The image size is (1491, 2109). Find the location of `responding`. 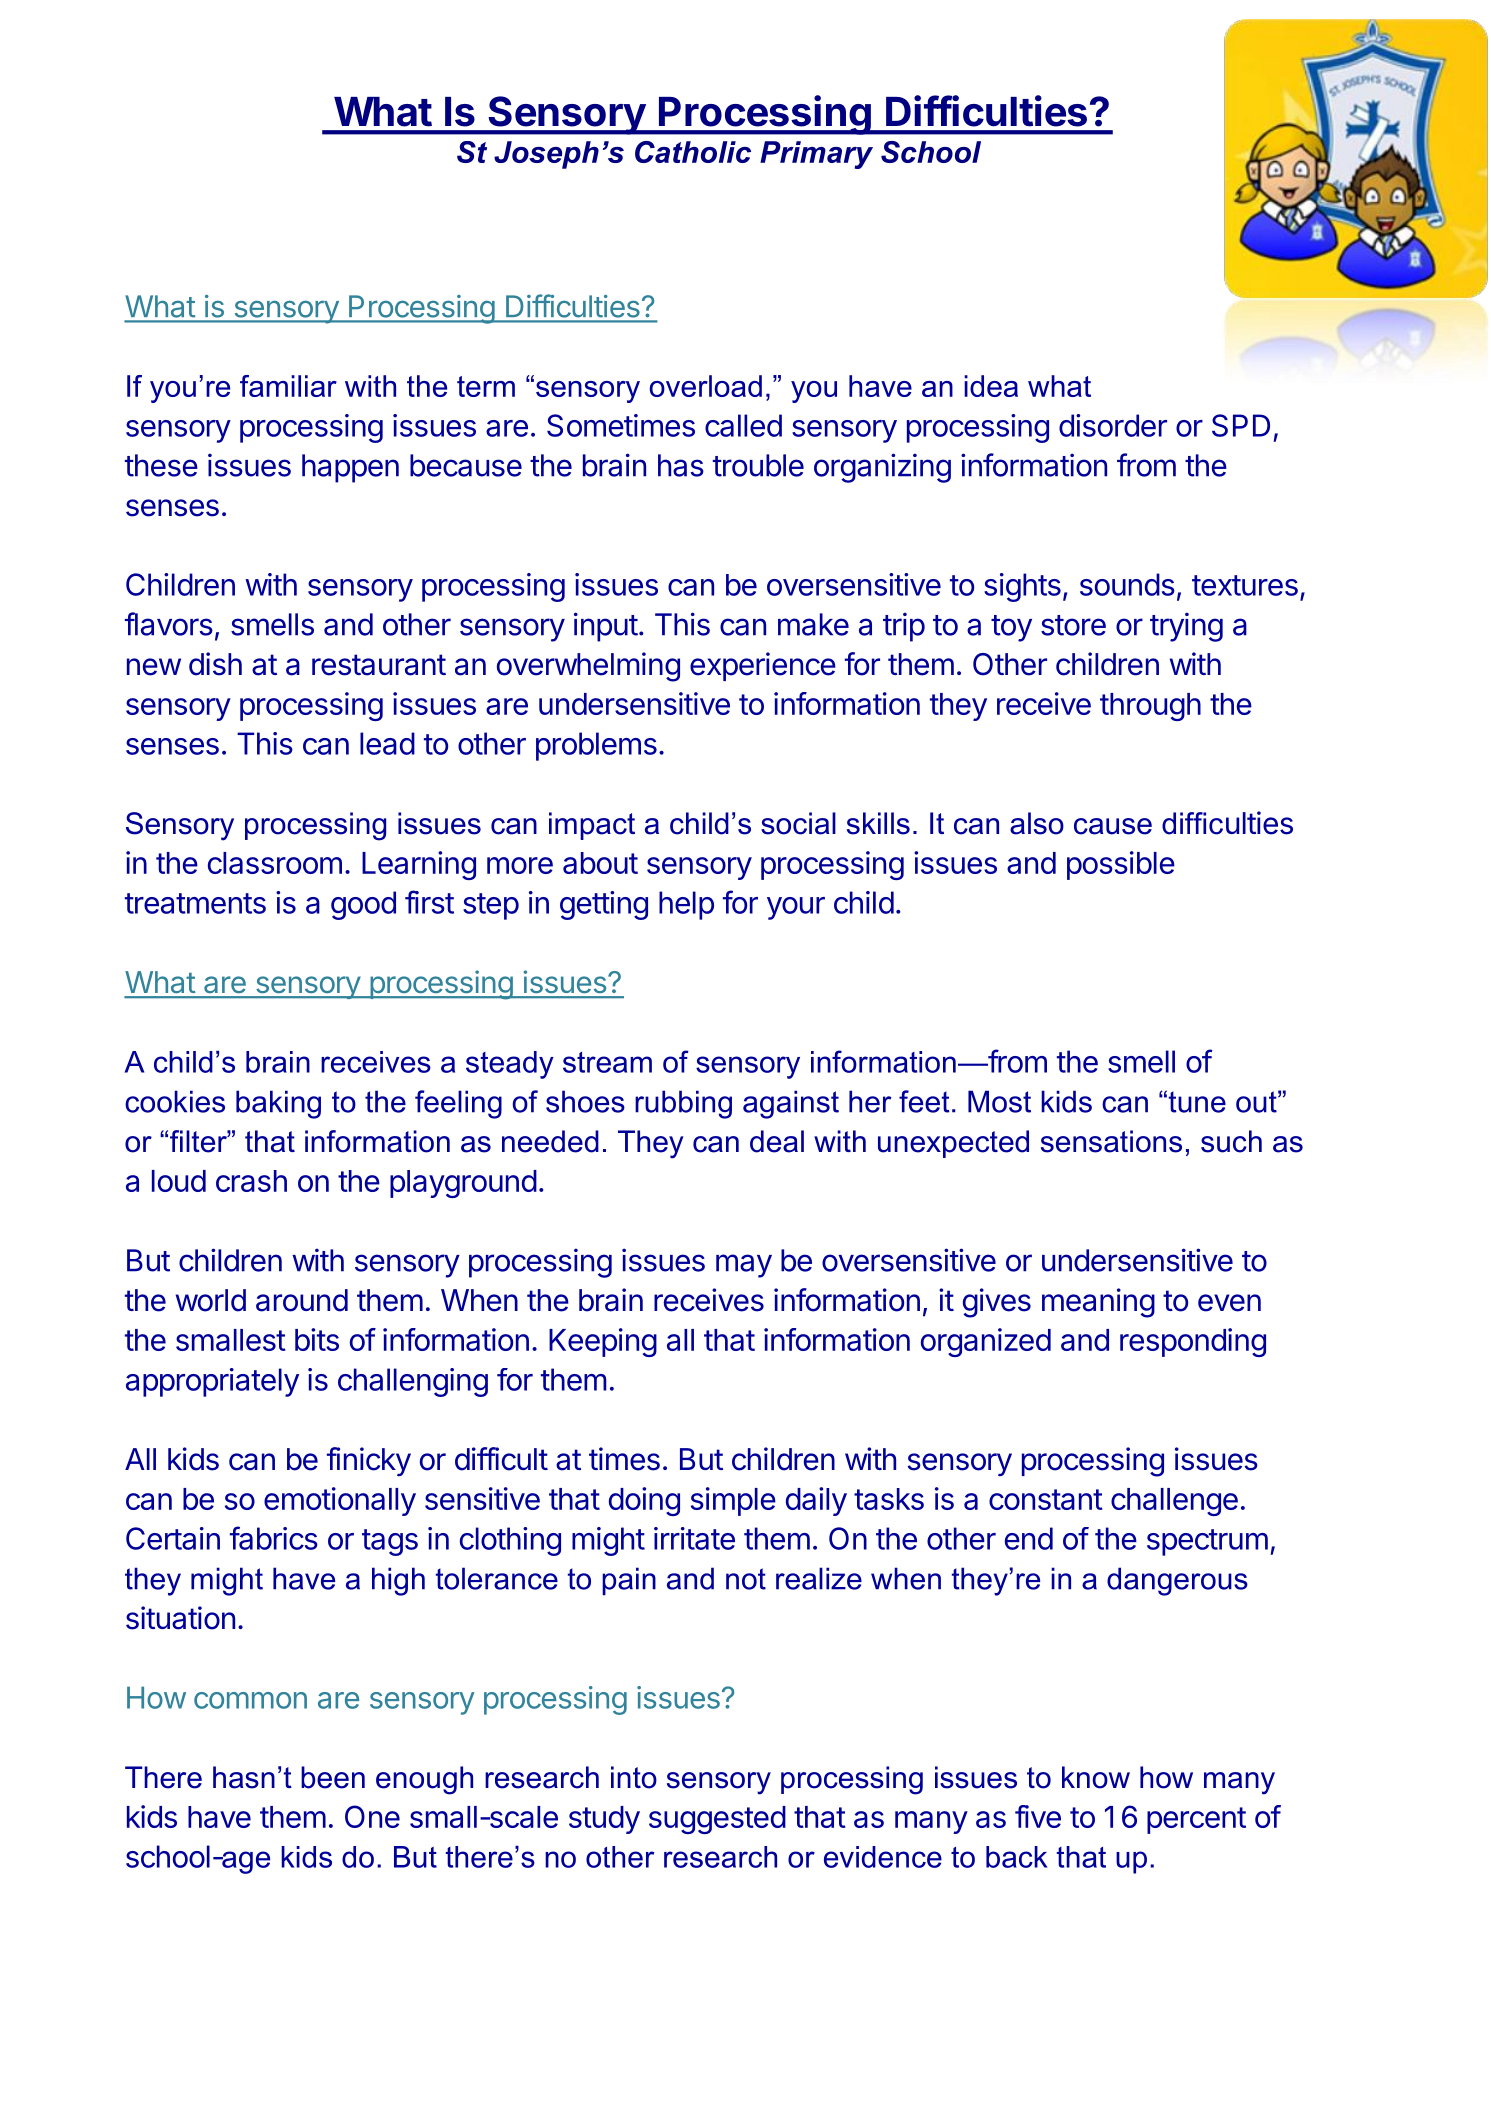

responding is located at coordinates (1193, 1342).
